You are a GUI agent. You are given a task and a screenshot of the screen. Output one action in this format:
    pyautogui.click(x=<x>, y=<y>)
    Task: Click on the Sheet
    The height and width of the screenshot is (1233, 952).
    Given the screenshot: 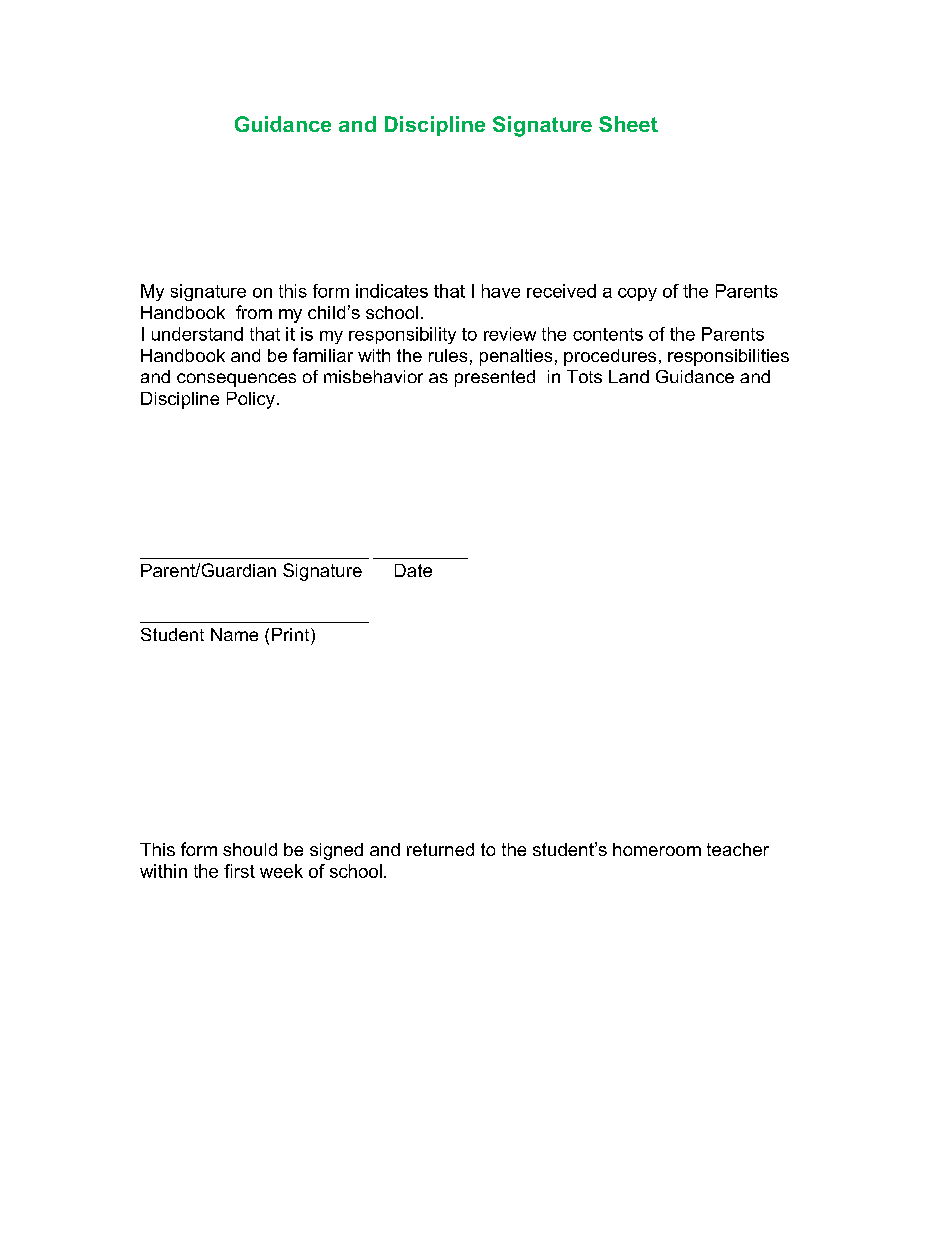 What is the action you would take?
    pyautogui.click(x=628, y=124)
